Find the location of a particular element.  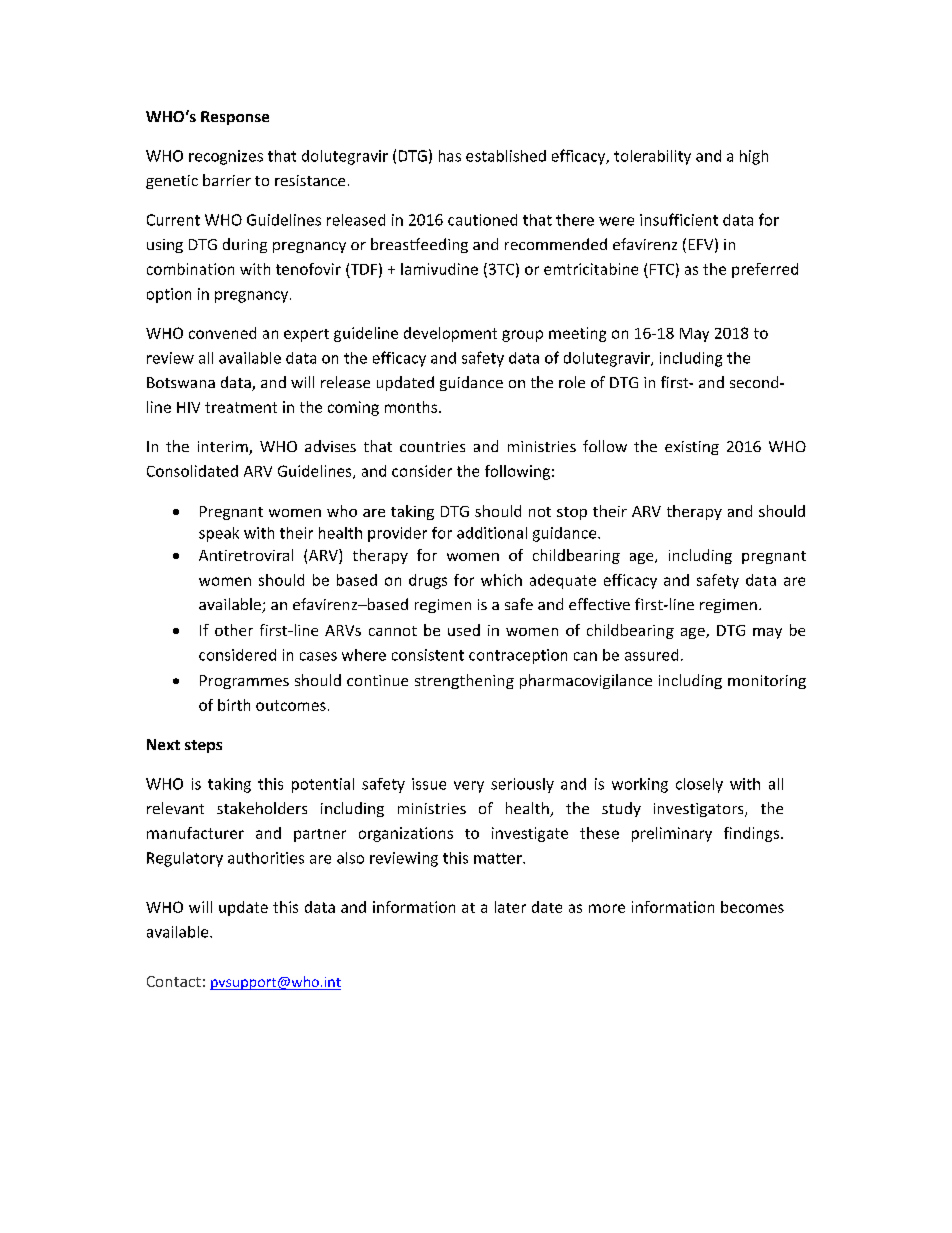

Contact is located at coordinates (174, 981).
